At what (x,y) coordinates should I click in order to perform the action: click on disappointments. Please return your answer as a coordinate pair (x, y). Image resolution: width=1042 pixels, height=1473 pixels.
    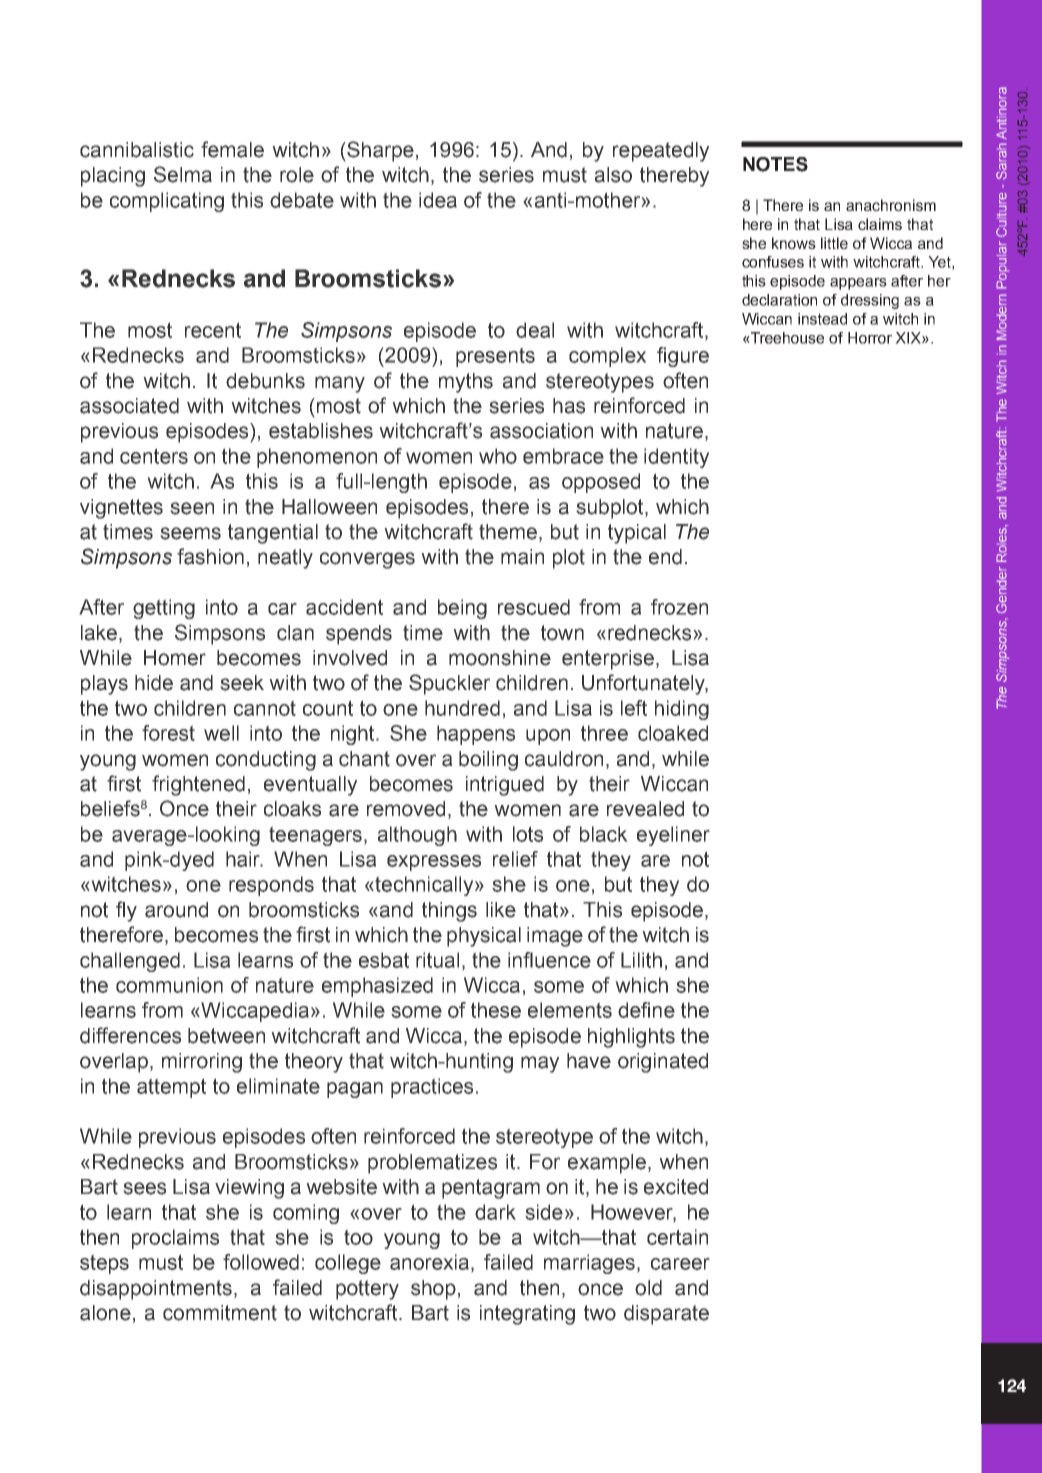
    Looking at the image, I should click on (156, 1290).
